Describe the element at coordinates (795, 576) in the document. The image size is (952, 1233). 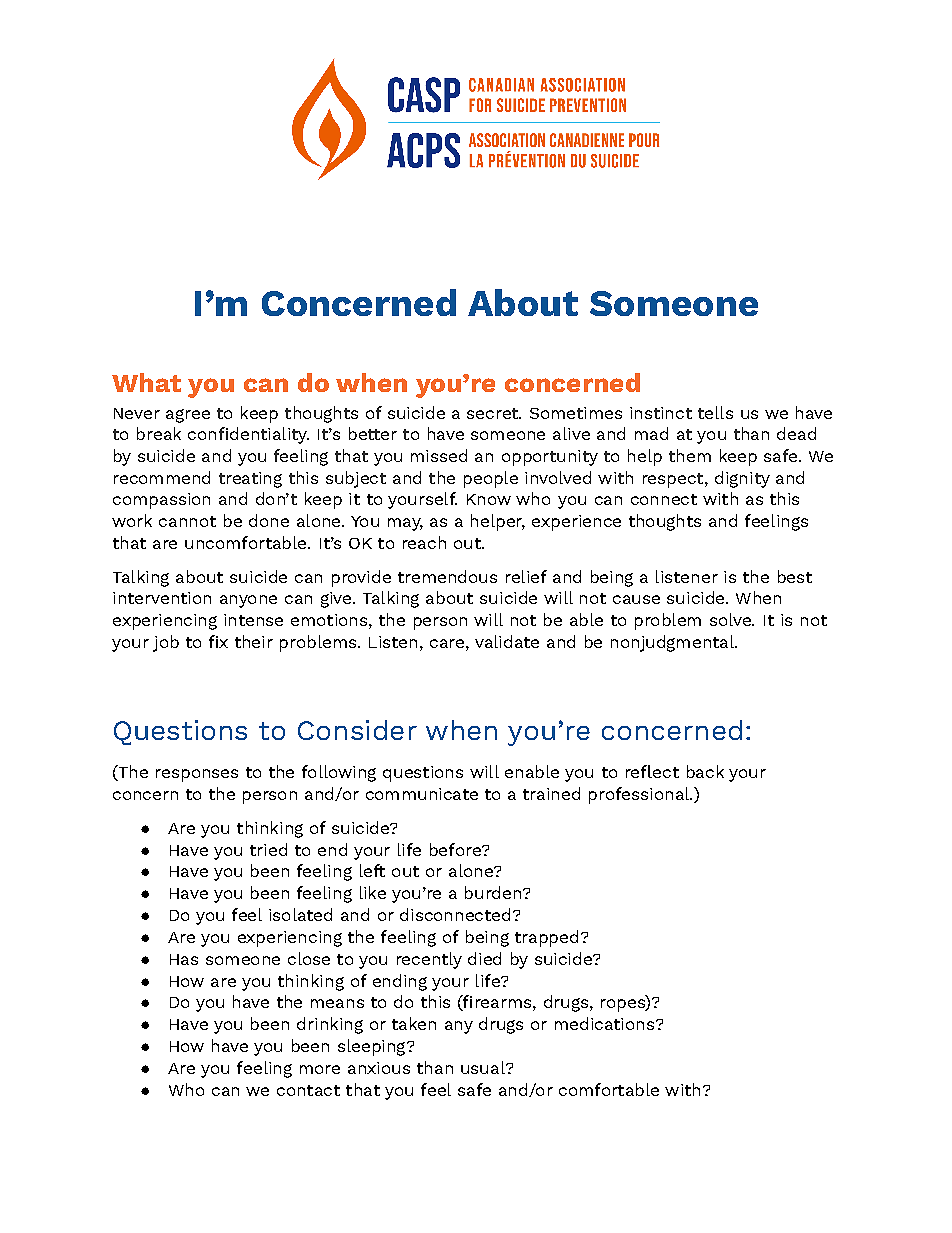
I see `best` at that location.
